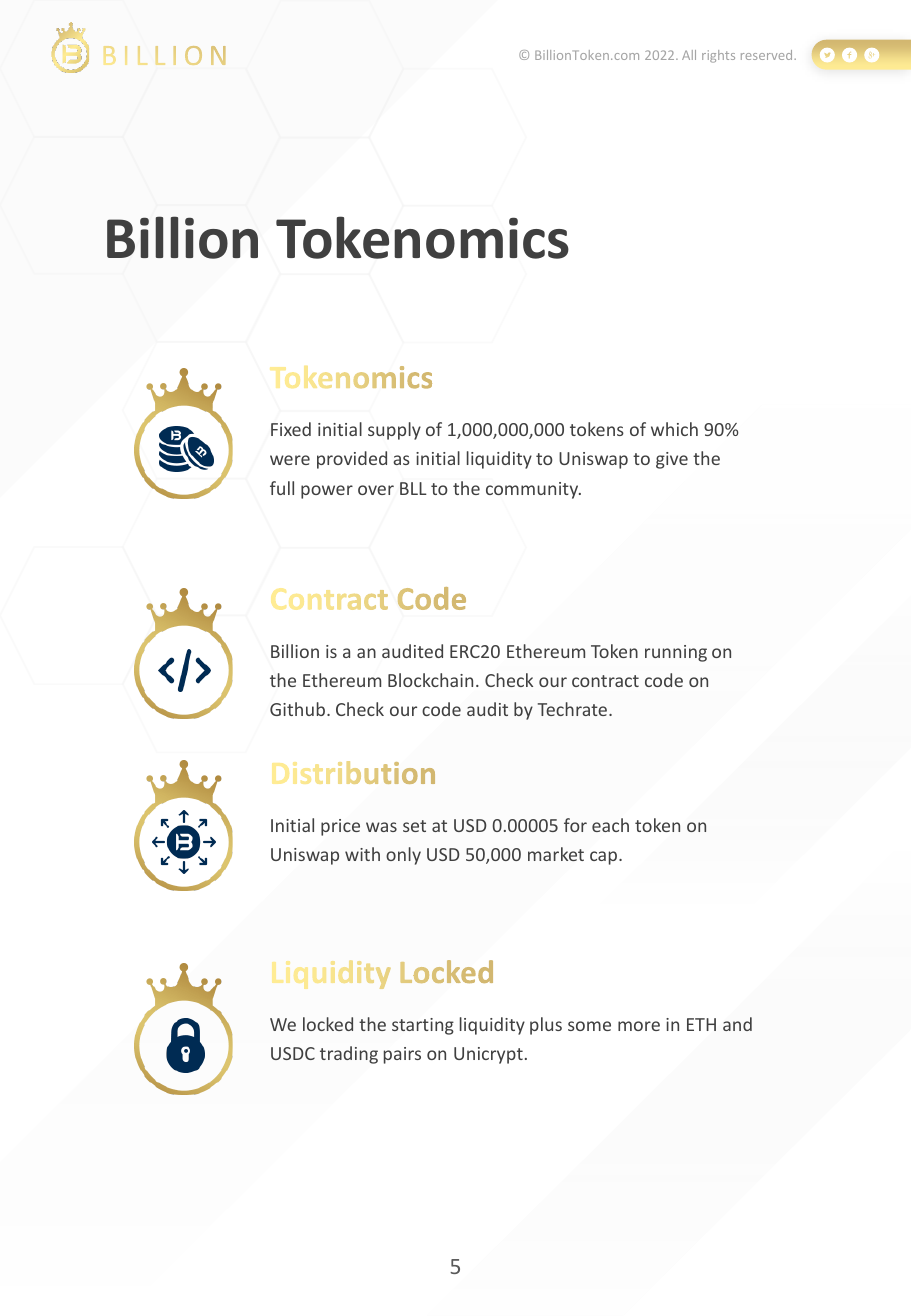 The width and height of the screenshot is (911, 1316). I want to click on power, so click(327, 492).
